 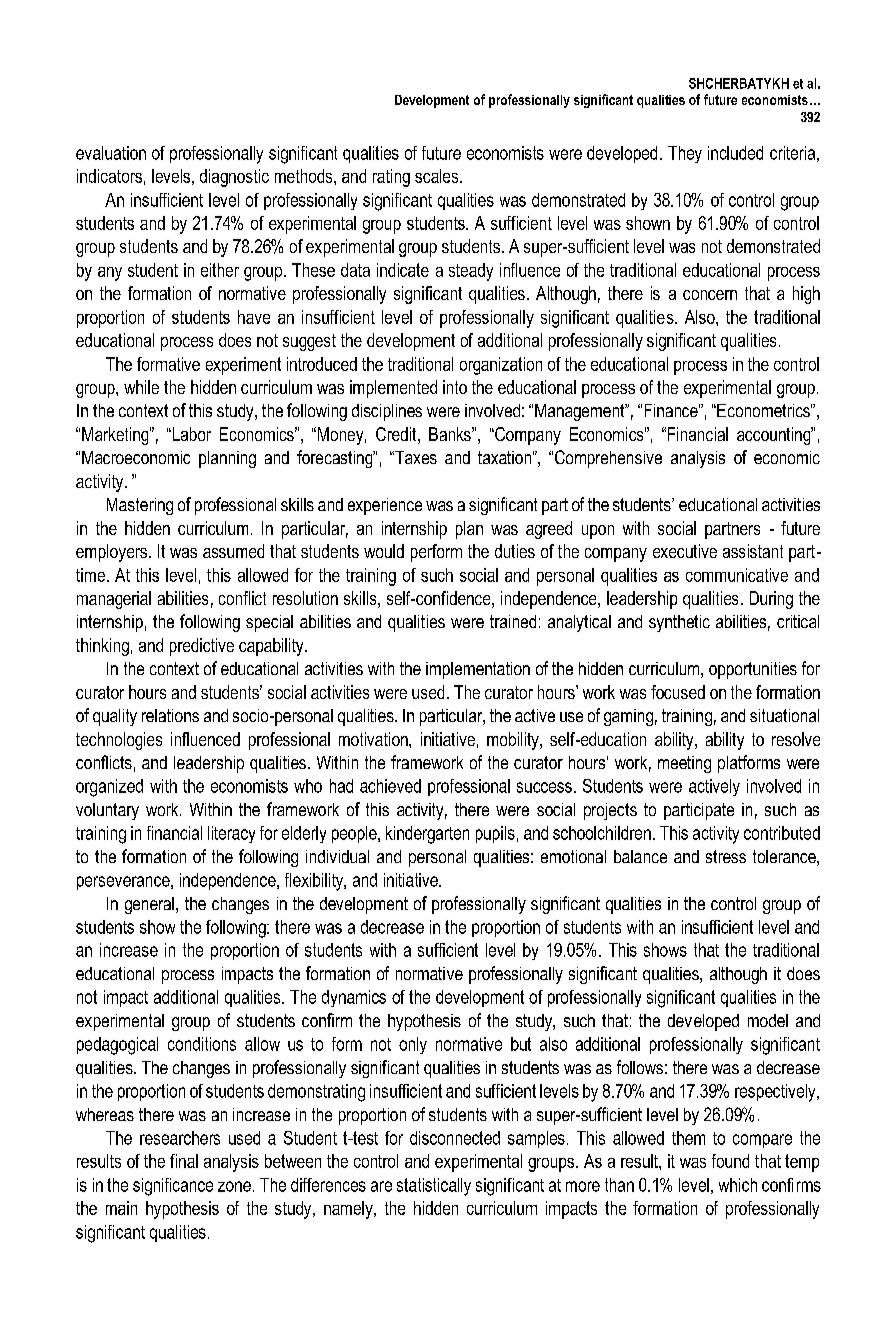 What do you see at coordinates (710, 295) in the screenshot?
I see `concern` at bounding box center [710, 295].
